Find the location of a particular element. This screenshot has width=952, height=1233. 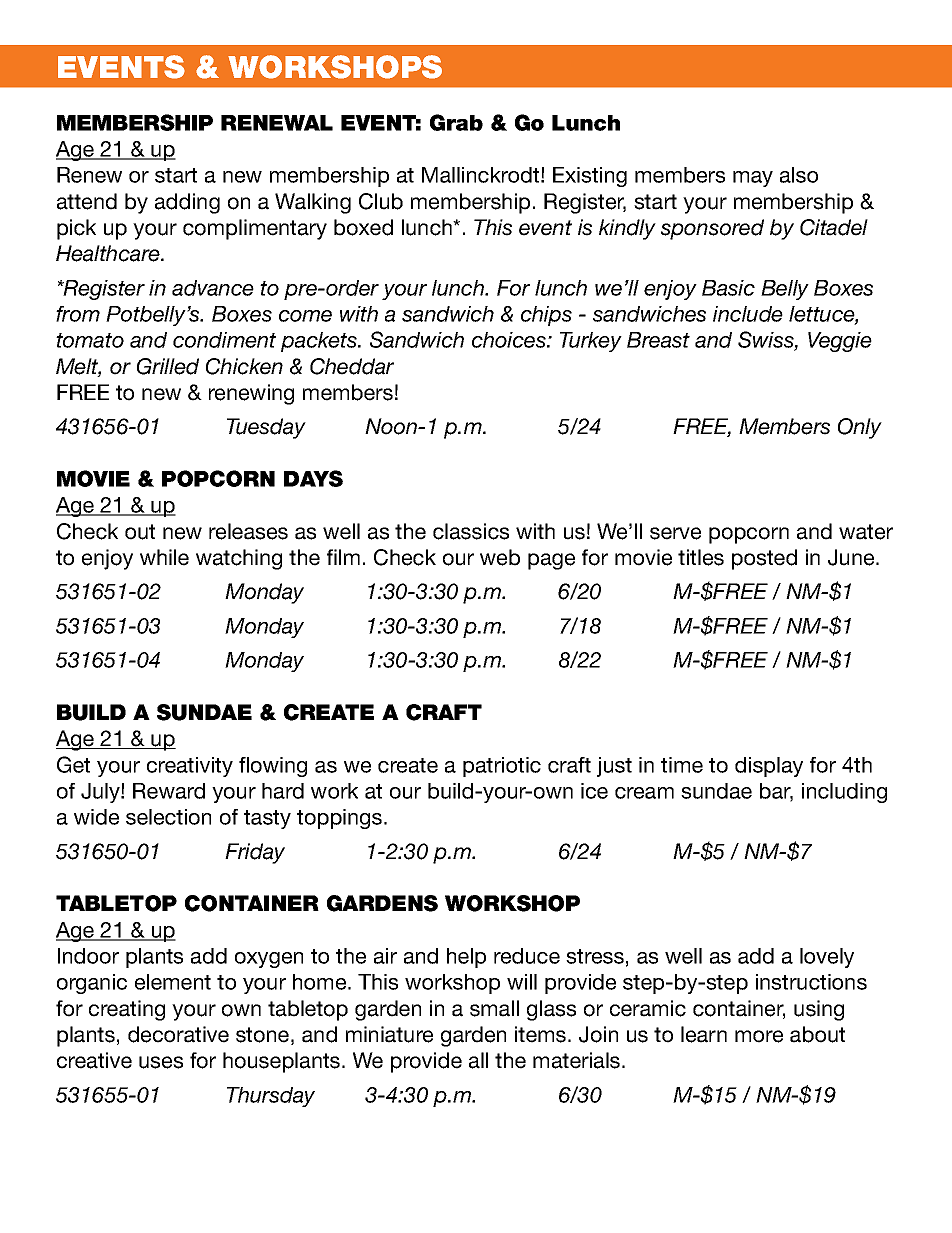

web is located at coordinates (500, 557).
